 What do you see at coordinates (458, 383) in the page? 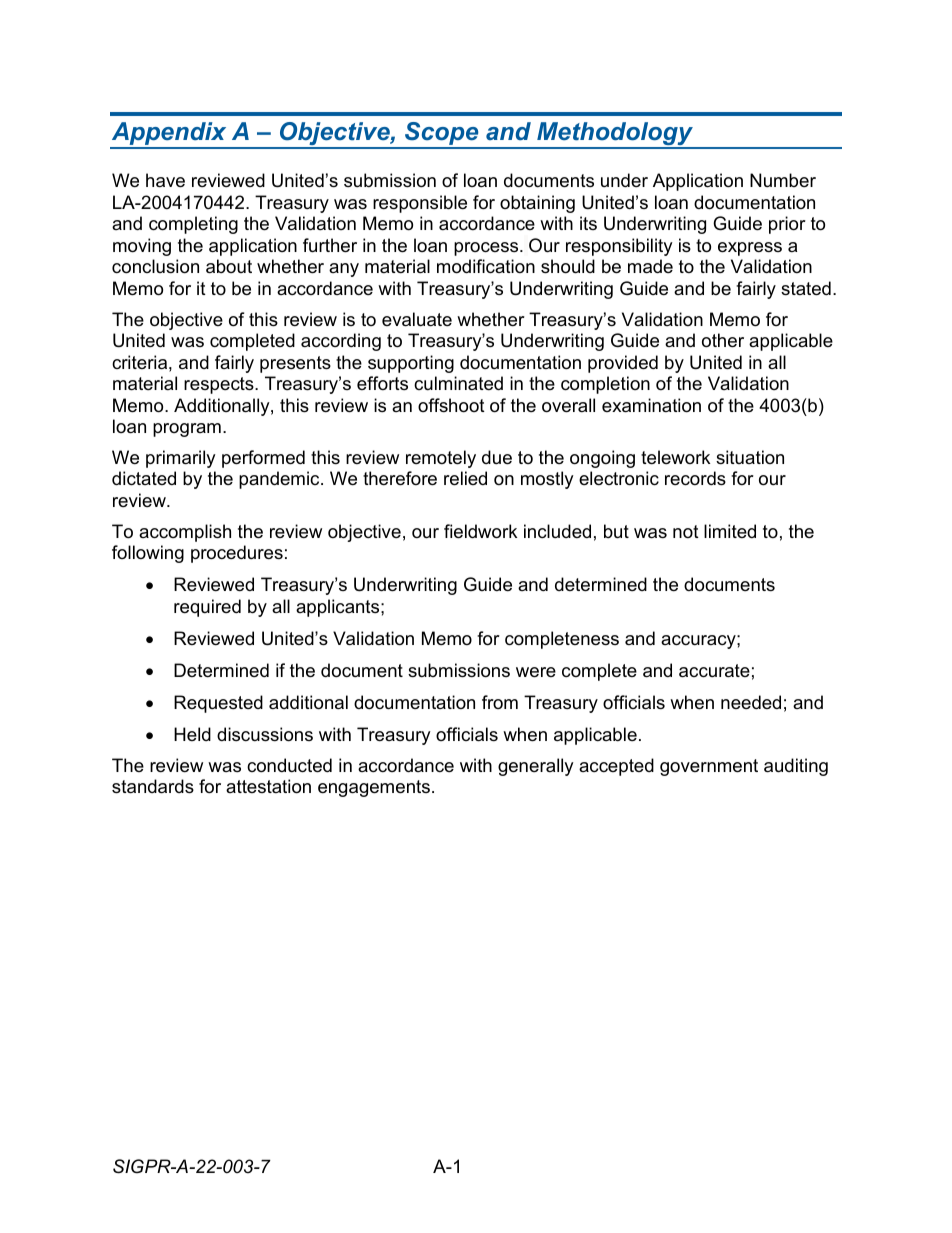
I see `culminated` at bounding box center [458, 383].
